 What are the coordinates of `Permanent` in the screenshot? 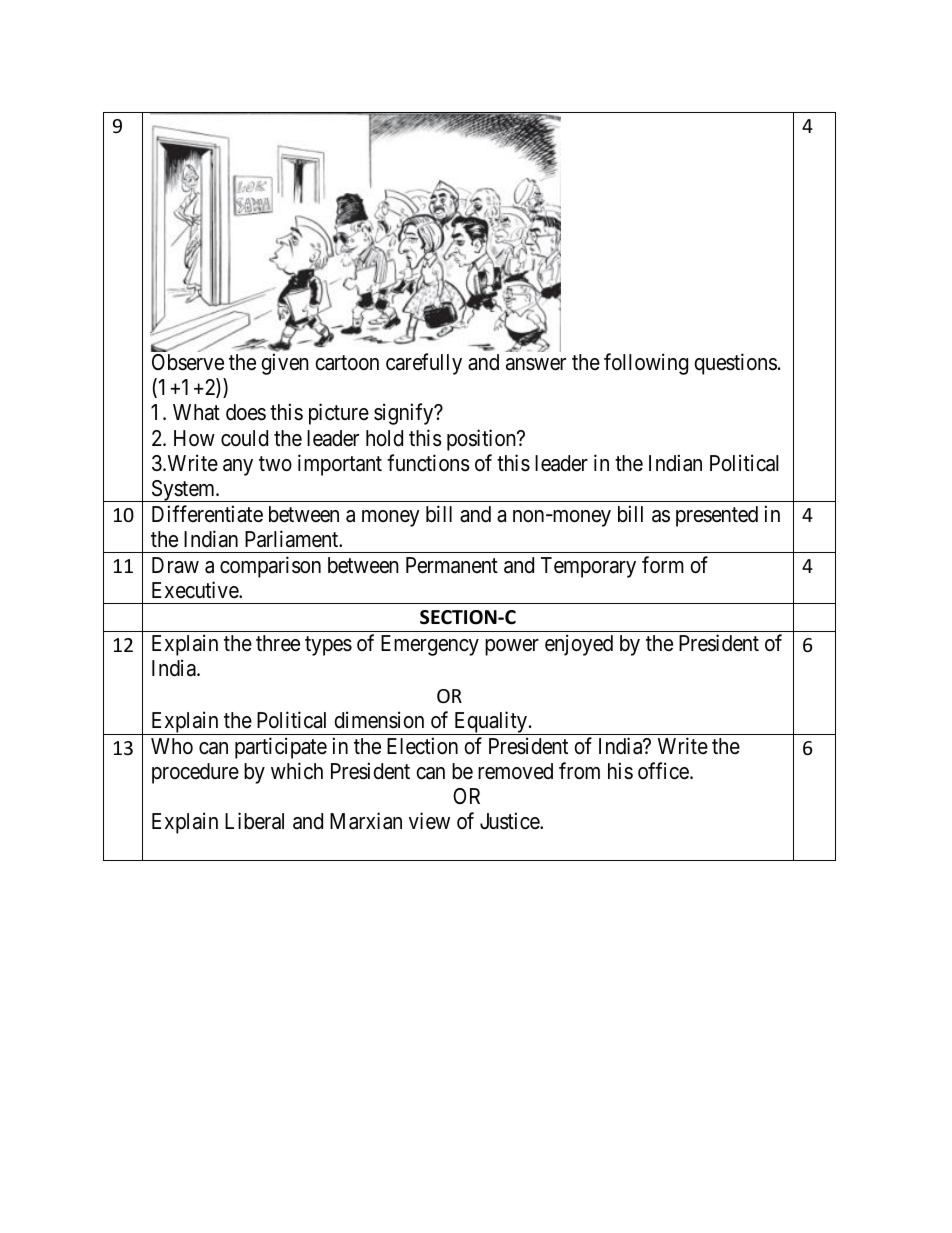 It's located at (452, 565).
